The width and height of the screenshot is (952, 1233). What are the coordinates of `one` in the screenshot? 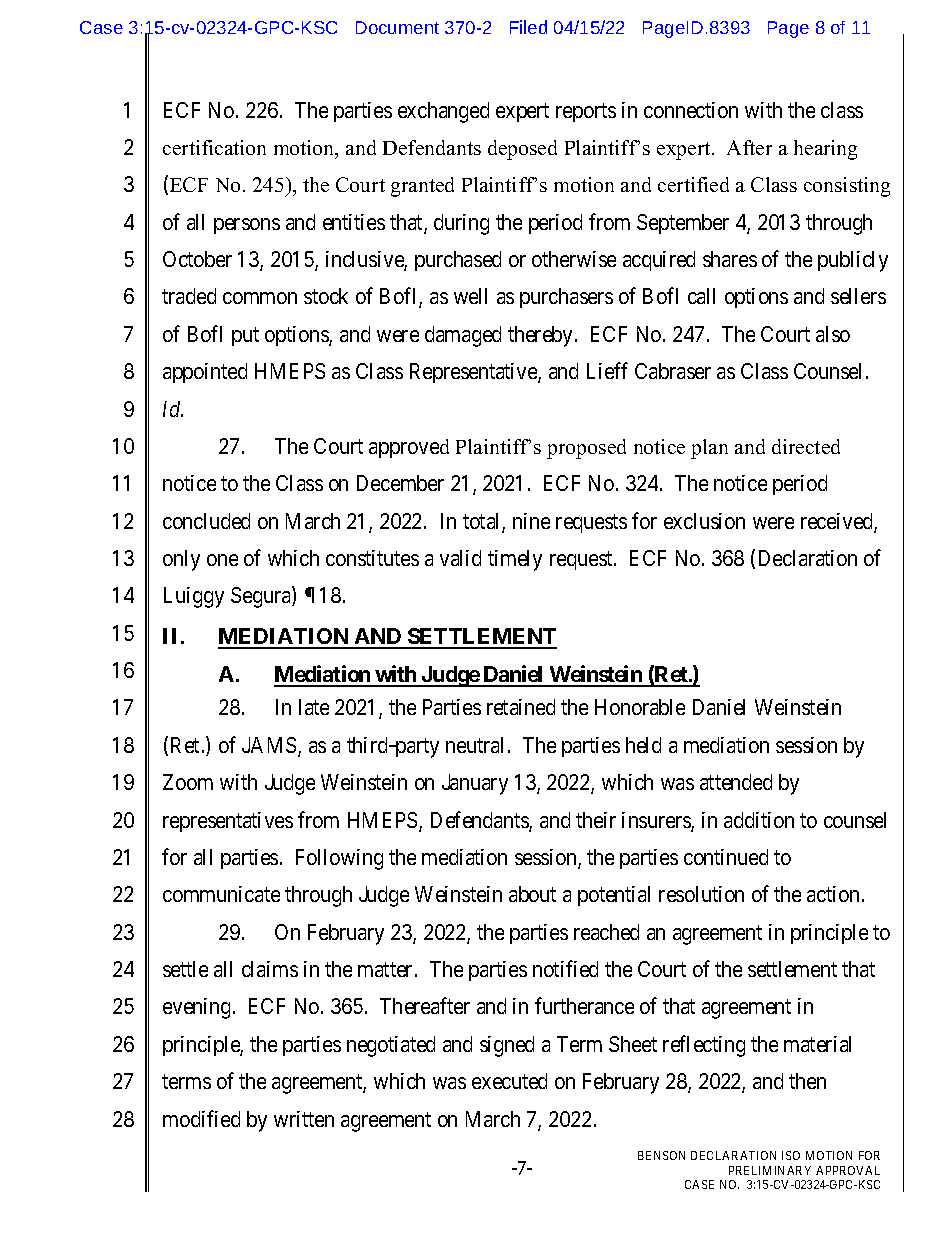 It's located at (222, 560).
